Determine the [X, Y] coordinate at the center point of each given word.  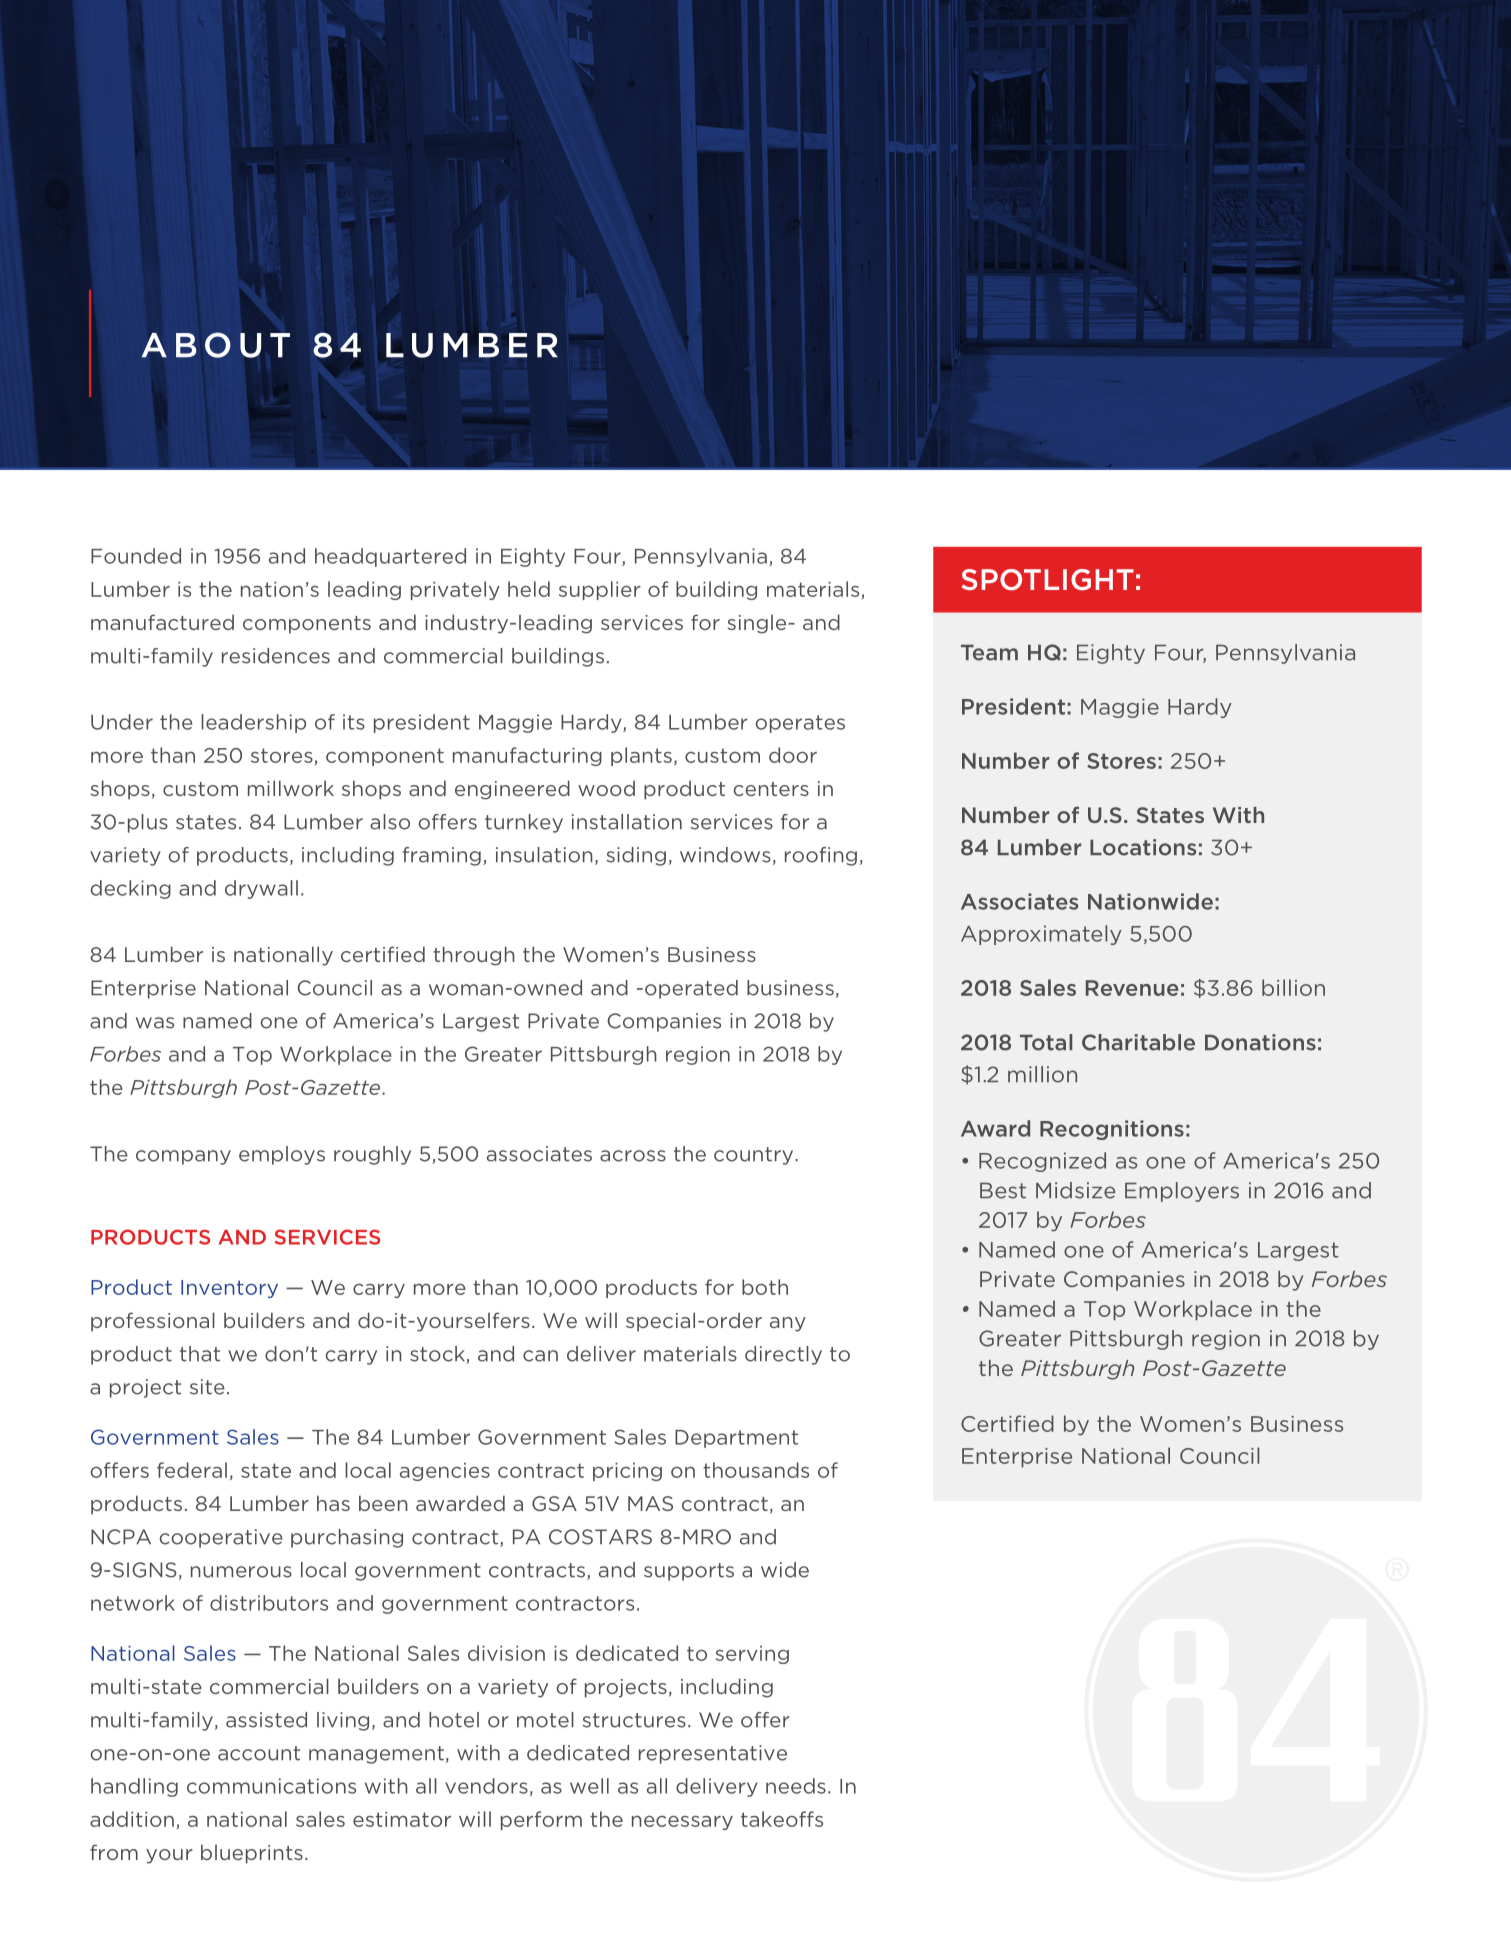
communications [271, 1786]
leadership [253, 723]
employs [282, 1155]
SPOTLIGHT [1047, 580]
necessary [682, 1823]
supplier [600, 590]
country [755, 1156]
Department [736, 1439]
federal [192, 1470]
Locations [1143, 847]
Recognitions [1112, 1130]
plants [641, 756]
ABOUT [216, 345]
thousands [756, 1470]
